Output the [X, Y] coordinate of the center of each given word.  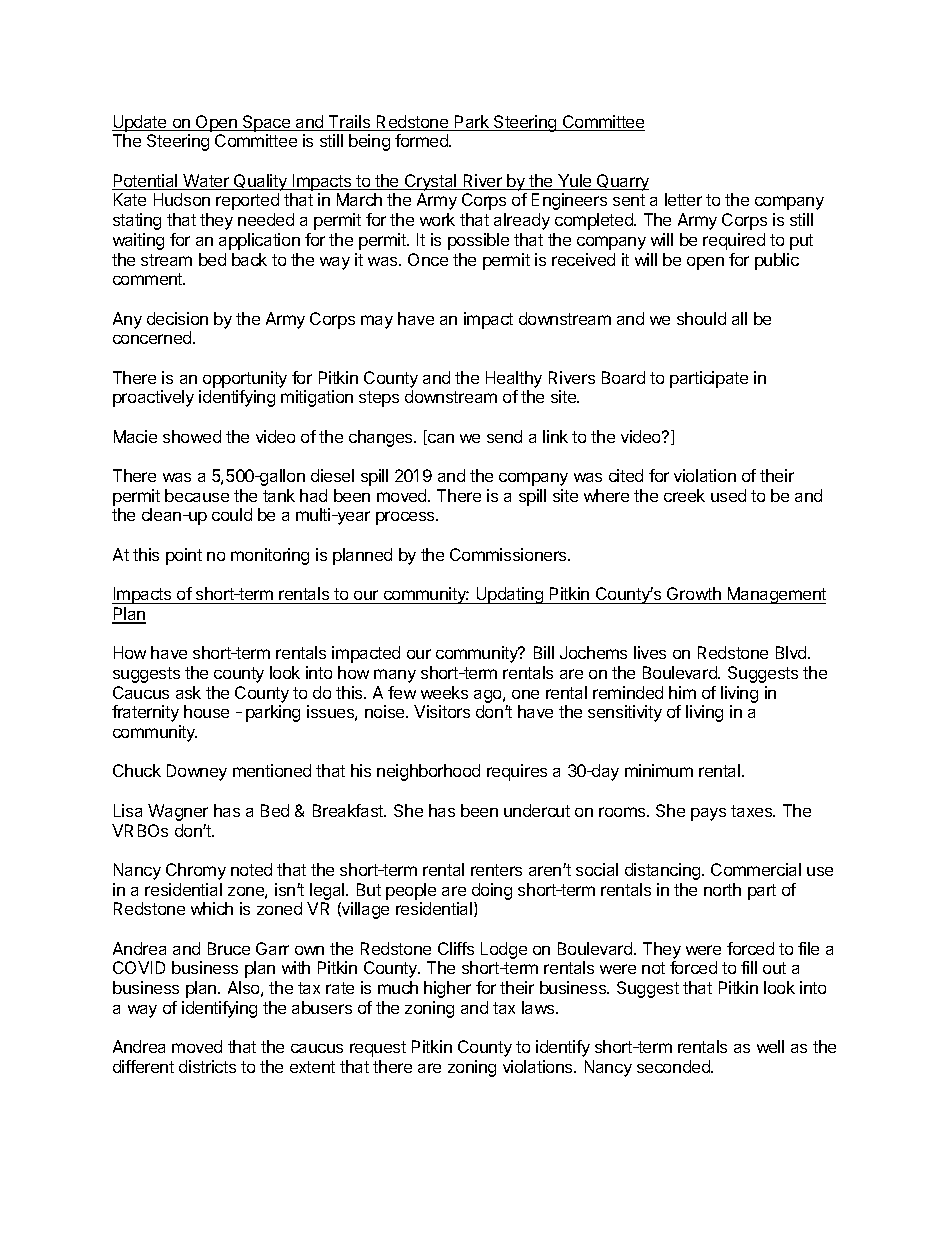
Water [206, 182]
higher [447, 989]
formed [422, 140]
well [770, 1046]
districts [207, 1066]
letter [683, 199]
